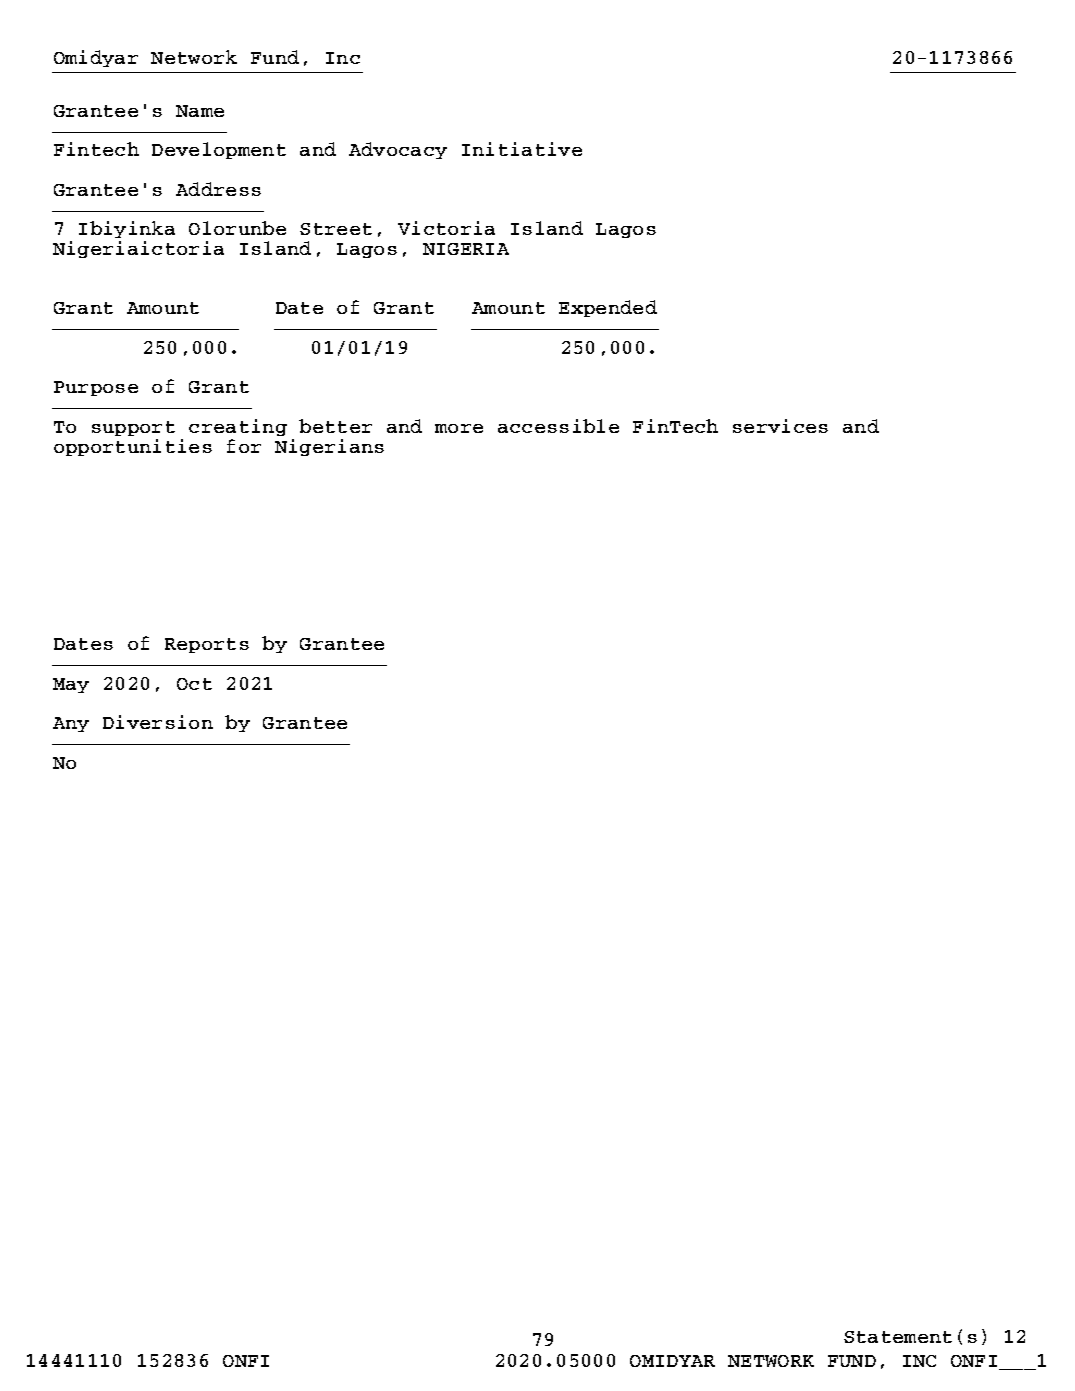  I want to click on Victoria, so click(446, 228).
